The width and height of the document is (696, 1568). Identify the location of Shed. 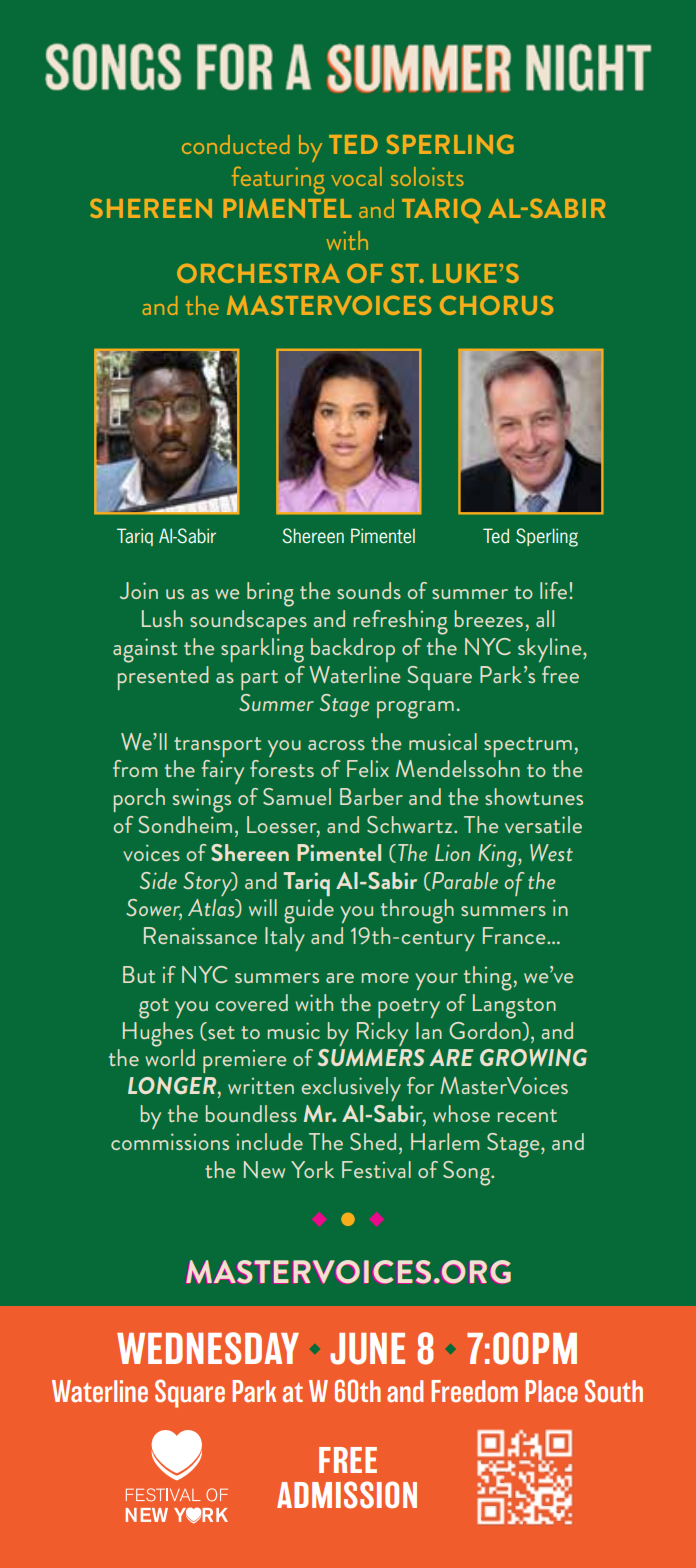
(373, 1141).
